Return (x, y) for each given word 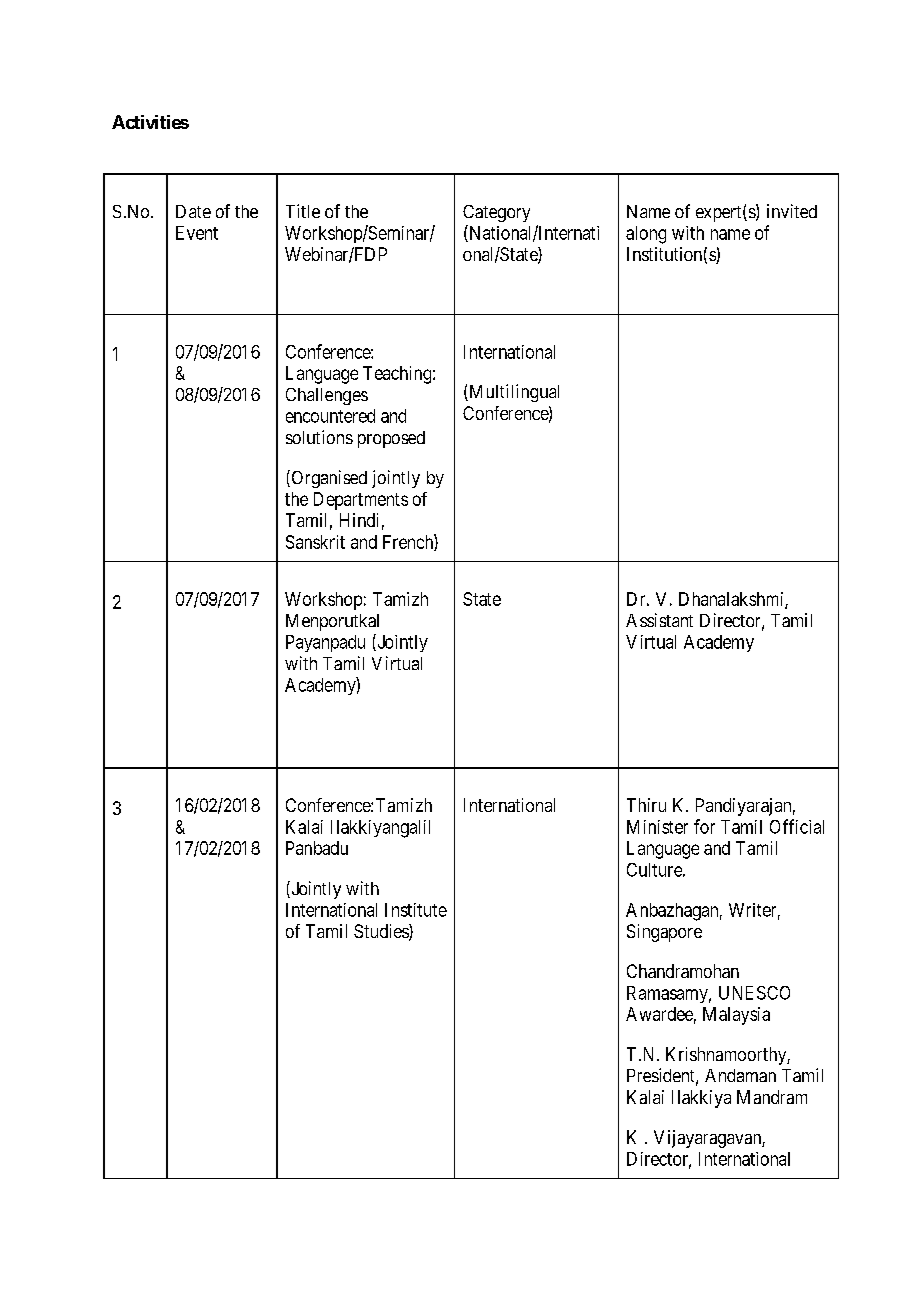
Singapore (664, 933)
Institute (416, 910)
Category (496, 213)
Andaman (740, 1075)
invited (792, 211)
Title (303, 211)
